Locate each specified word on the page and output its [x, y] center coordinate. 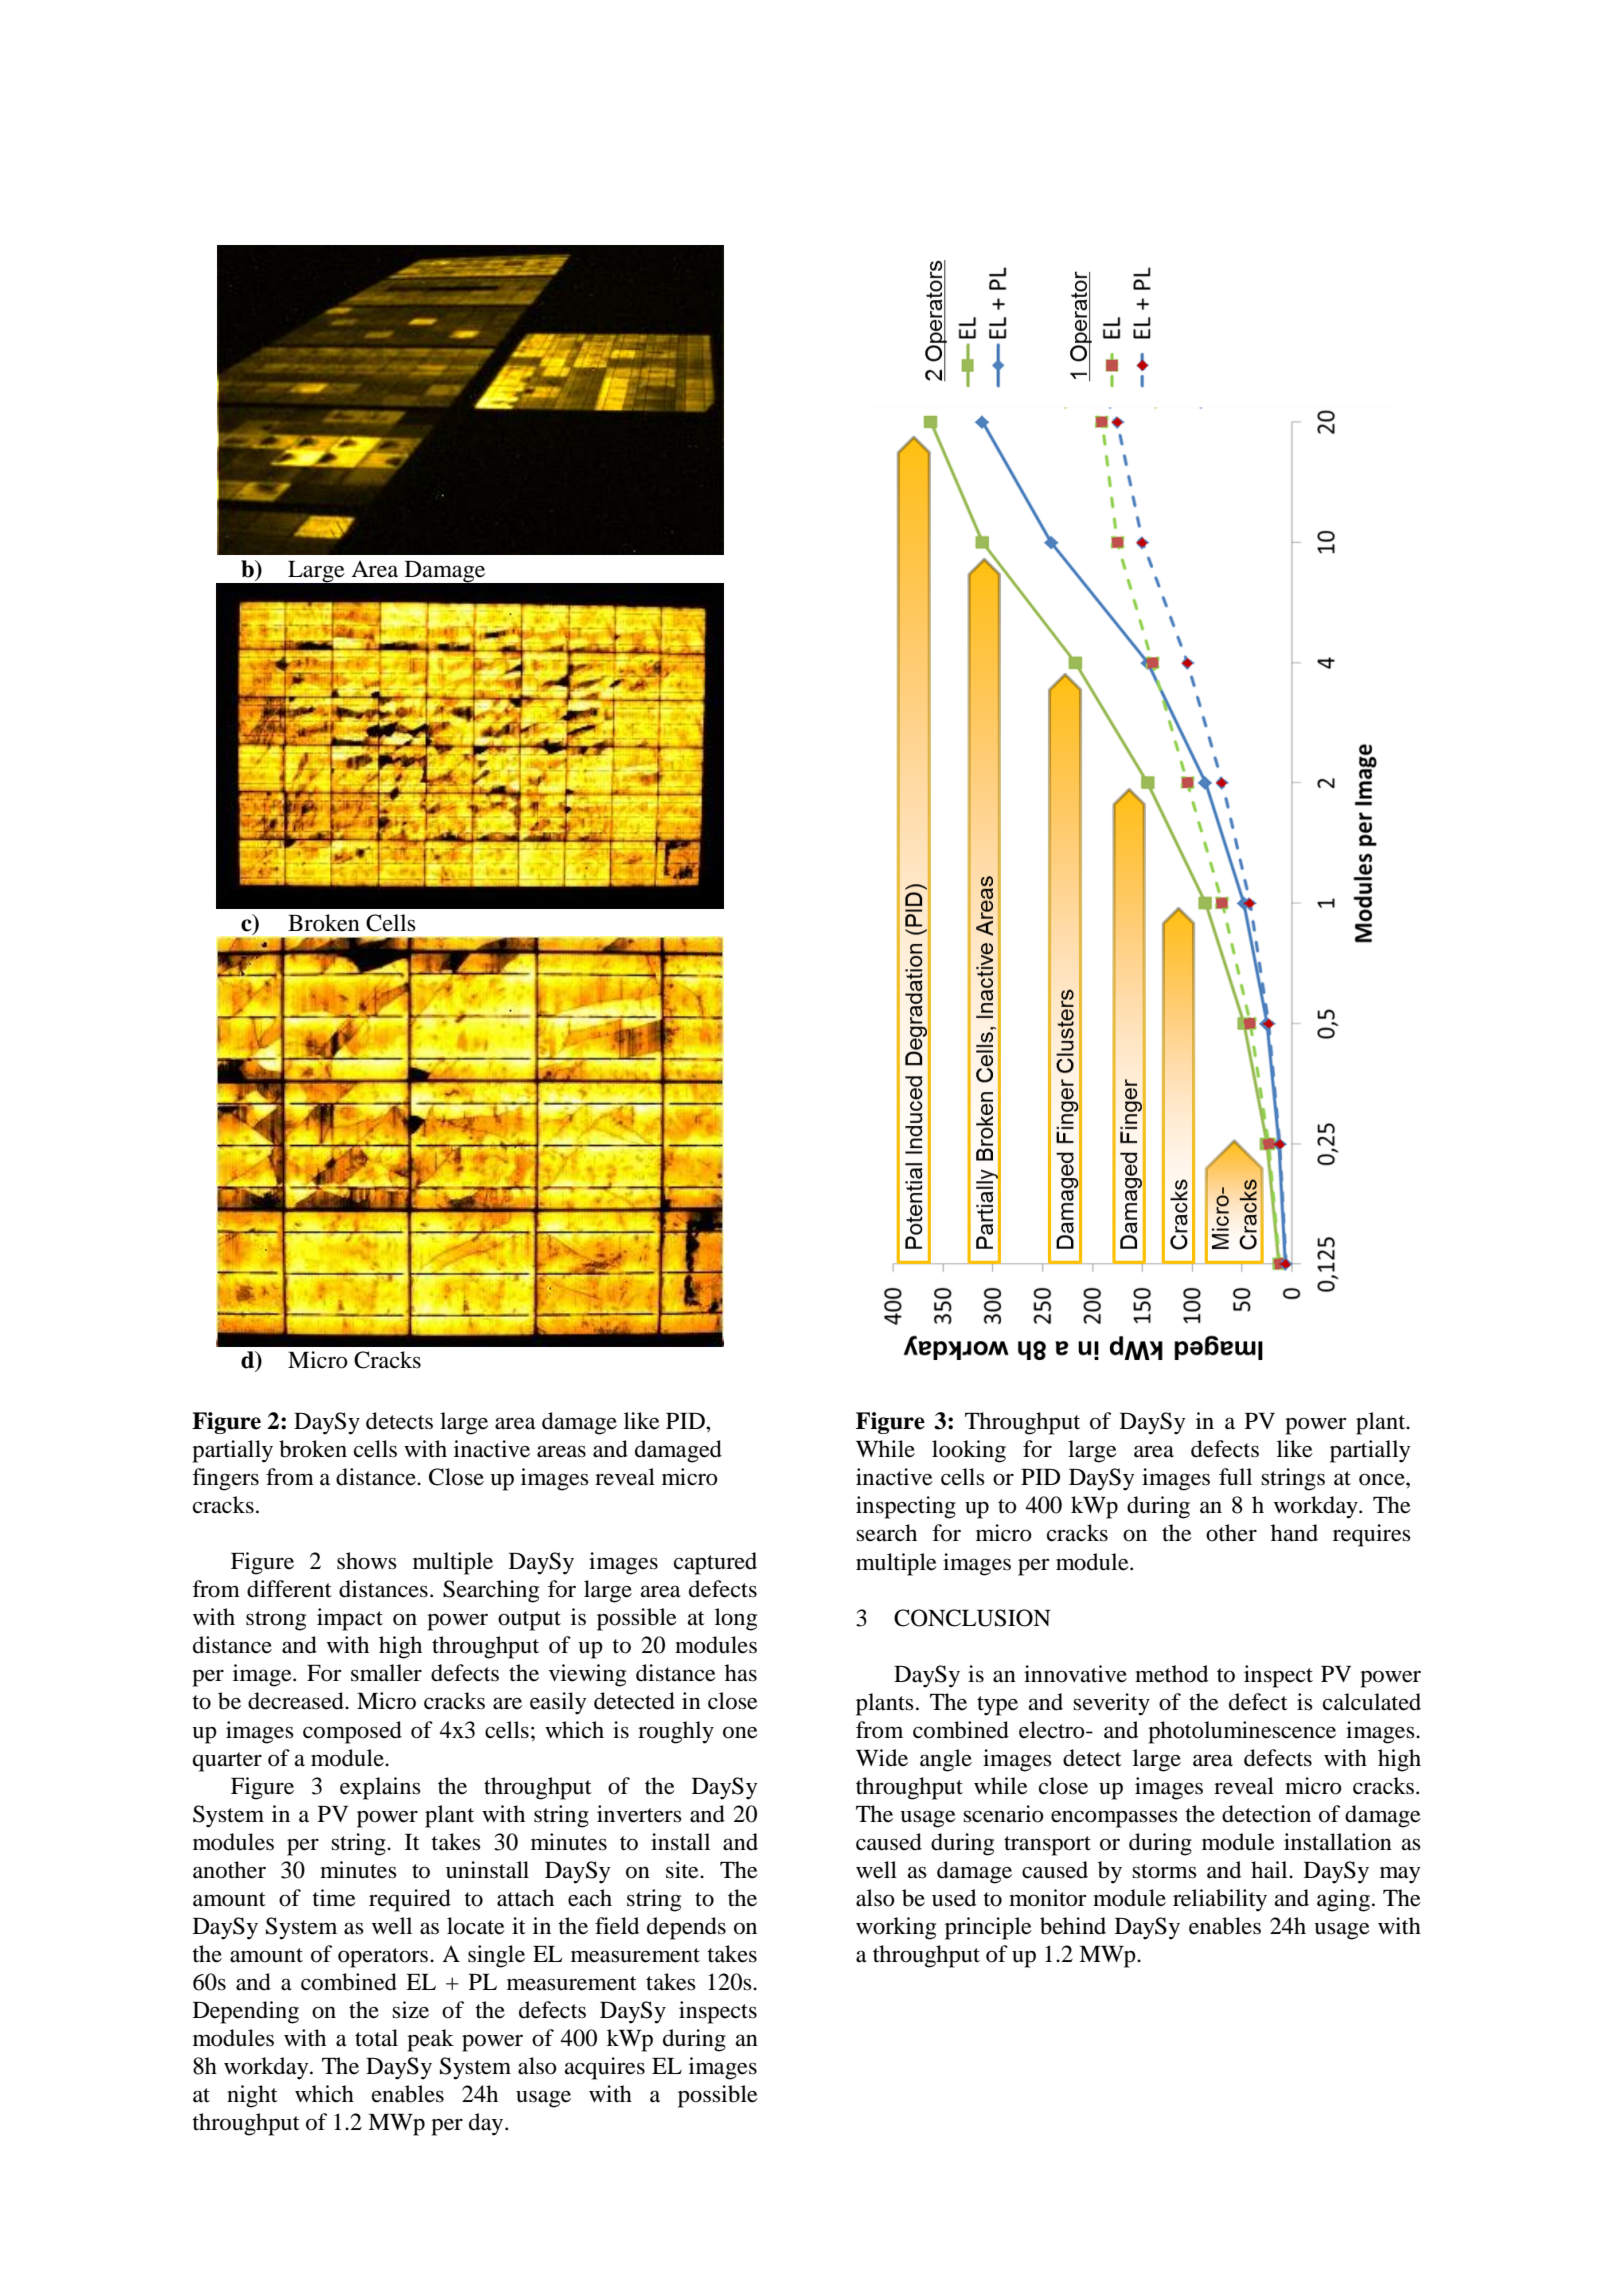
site [683, 1870]
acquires [605, 2068]
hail [1270, 1870]
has [741, 1673]
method [1171, 1674]
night [252, 2096]
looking [969, 1451]
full [1235, 1477]
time [334, 1898]
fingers [225, 1479]
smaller [386, 1673]
